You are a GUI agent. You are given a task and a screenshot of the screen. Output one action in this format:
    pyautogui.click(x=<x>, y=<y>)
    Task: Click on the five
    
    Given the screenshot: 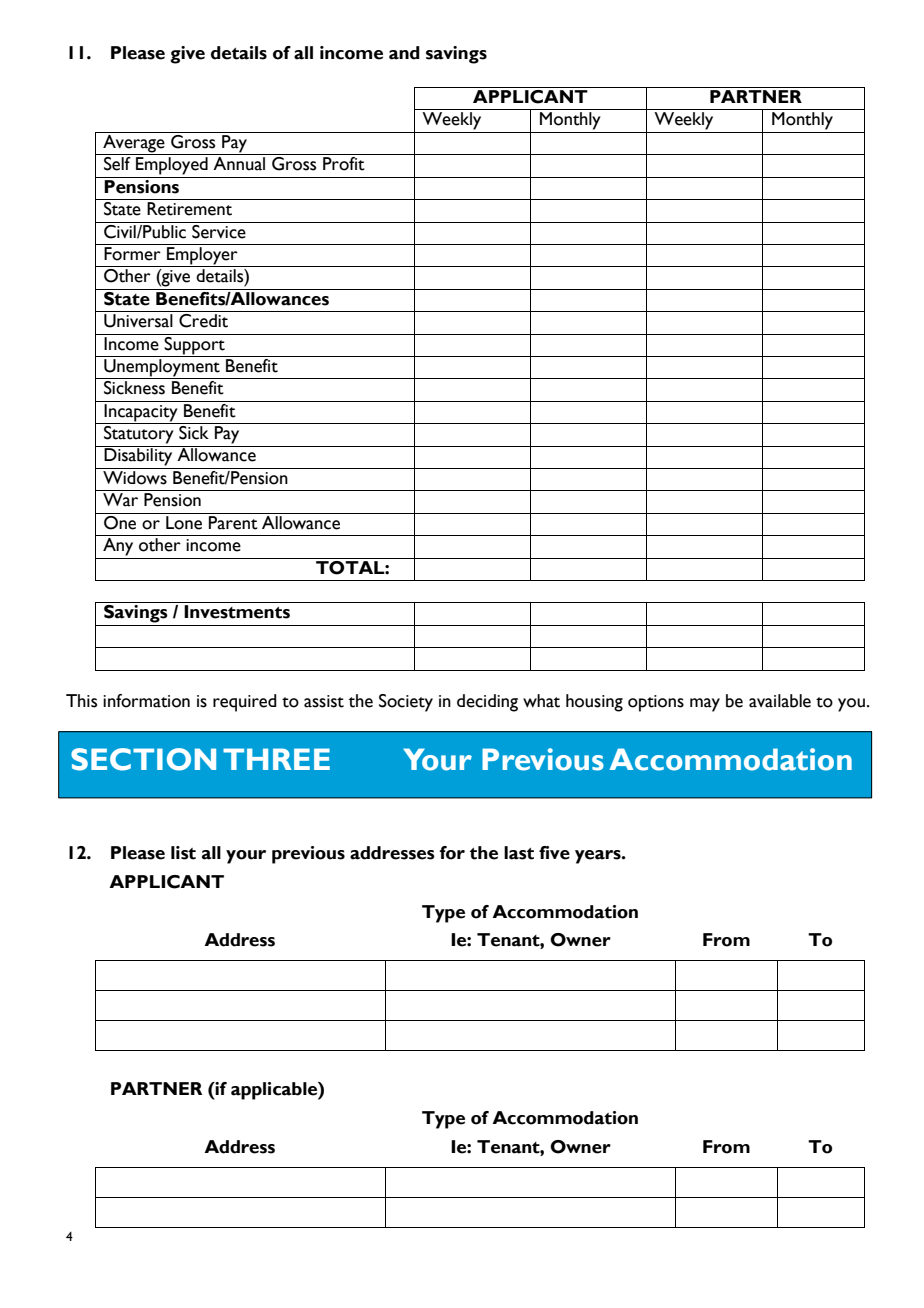 What is the action you would take?
    pyautogui.click(x=554, y=853)
